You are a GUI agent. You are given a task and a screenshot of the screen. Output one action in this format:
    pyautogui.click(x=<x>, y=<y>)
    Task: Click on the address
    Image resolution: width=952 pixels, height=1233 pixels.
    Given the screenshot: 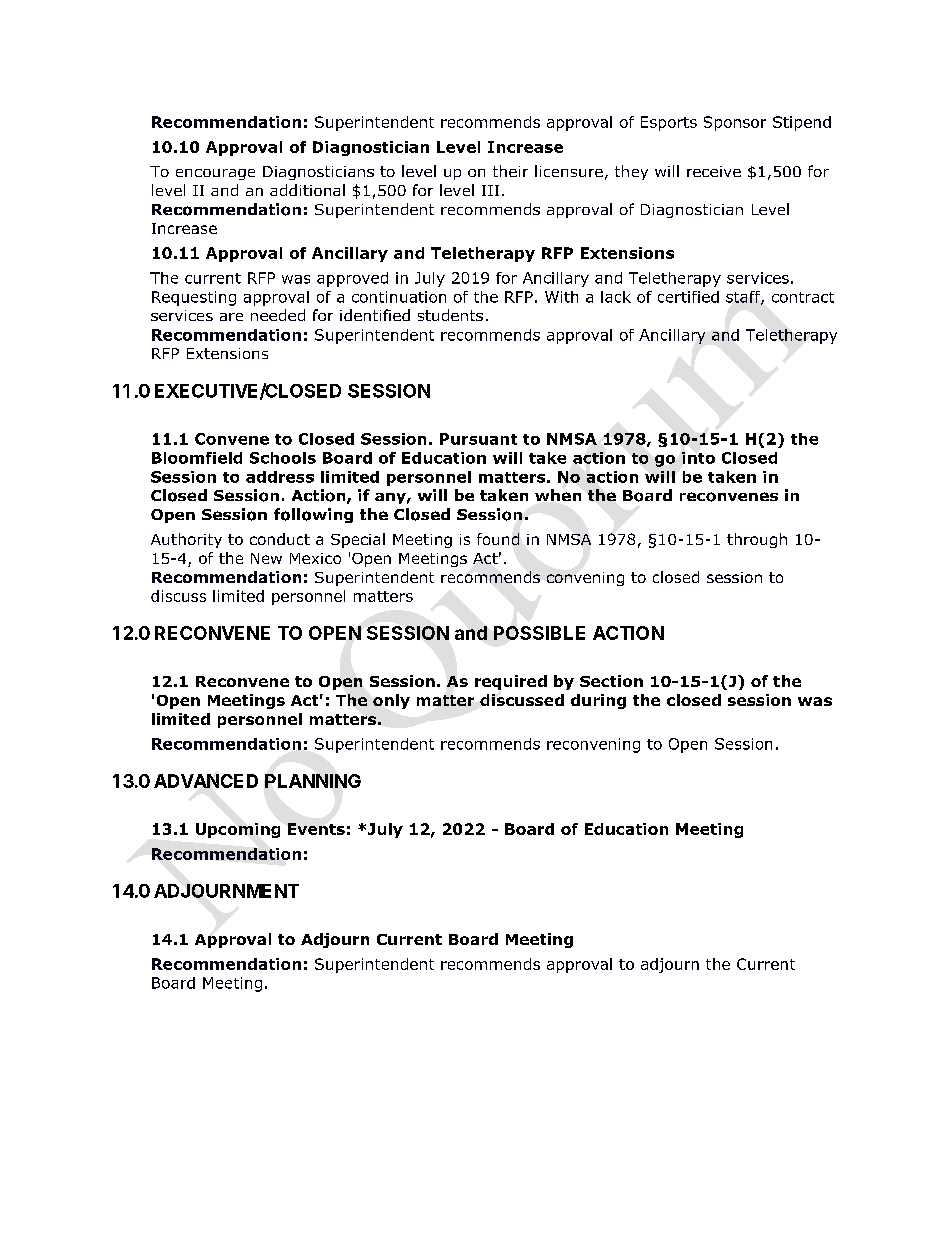 What is the action you would take?
    pyautogui.click(x=280, y=477)
